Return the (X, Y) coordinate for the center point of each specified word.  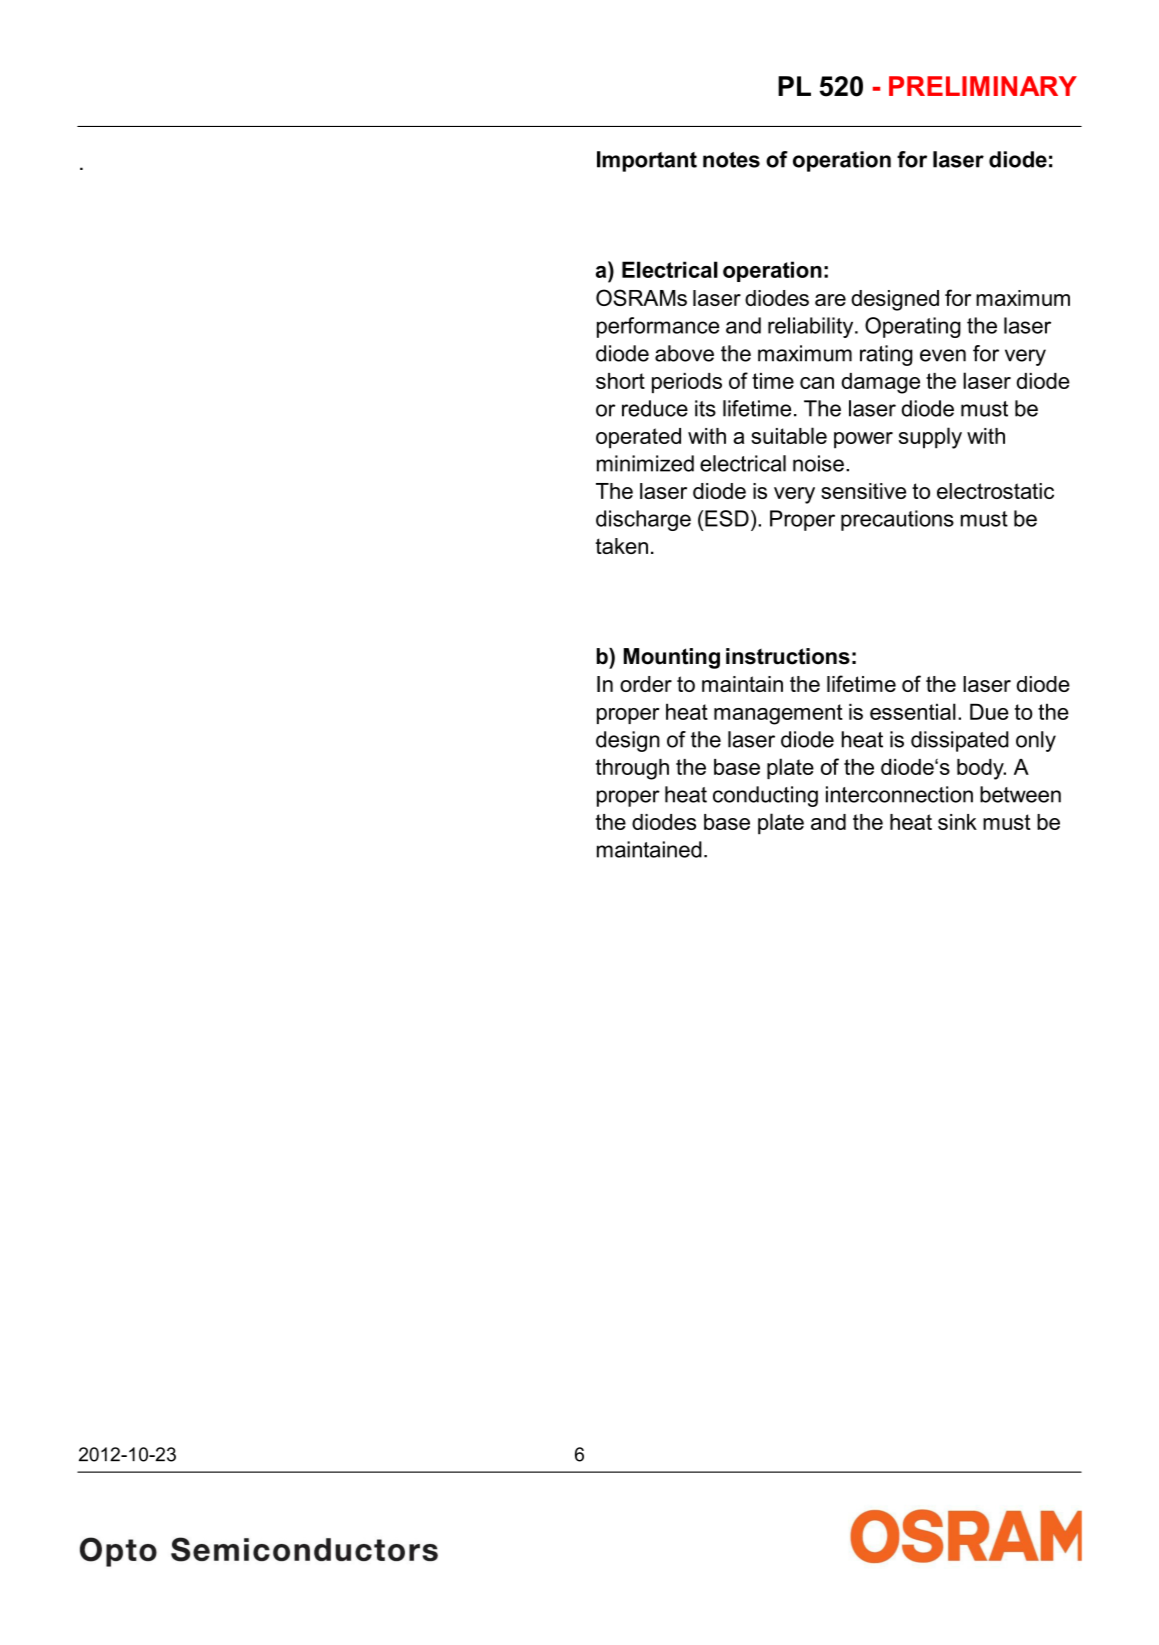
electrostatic (995, 491)
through (632, 769)
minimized (645, 463)
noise (818, 463)
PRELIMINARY (983, 86)
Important (647, 161)
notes (731, 160)
